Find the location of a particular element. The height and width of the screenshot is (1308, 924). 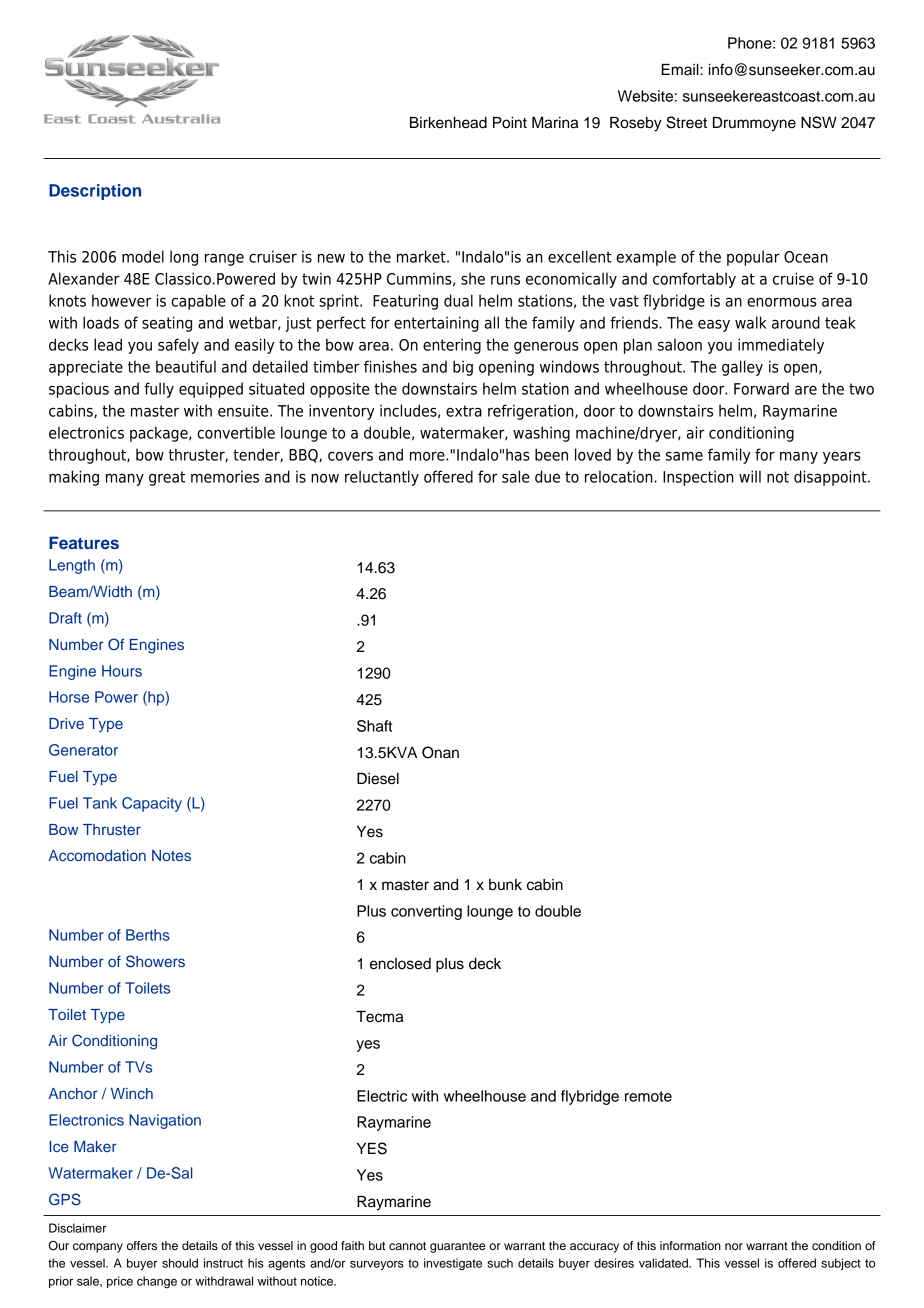

guarantee is located at coordinates (458, 1247).
